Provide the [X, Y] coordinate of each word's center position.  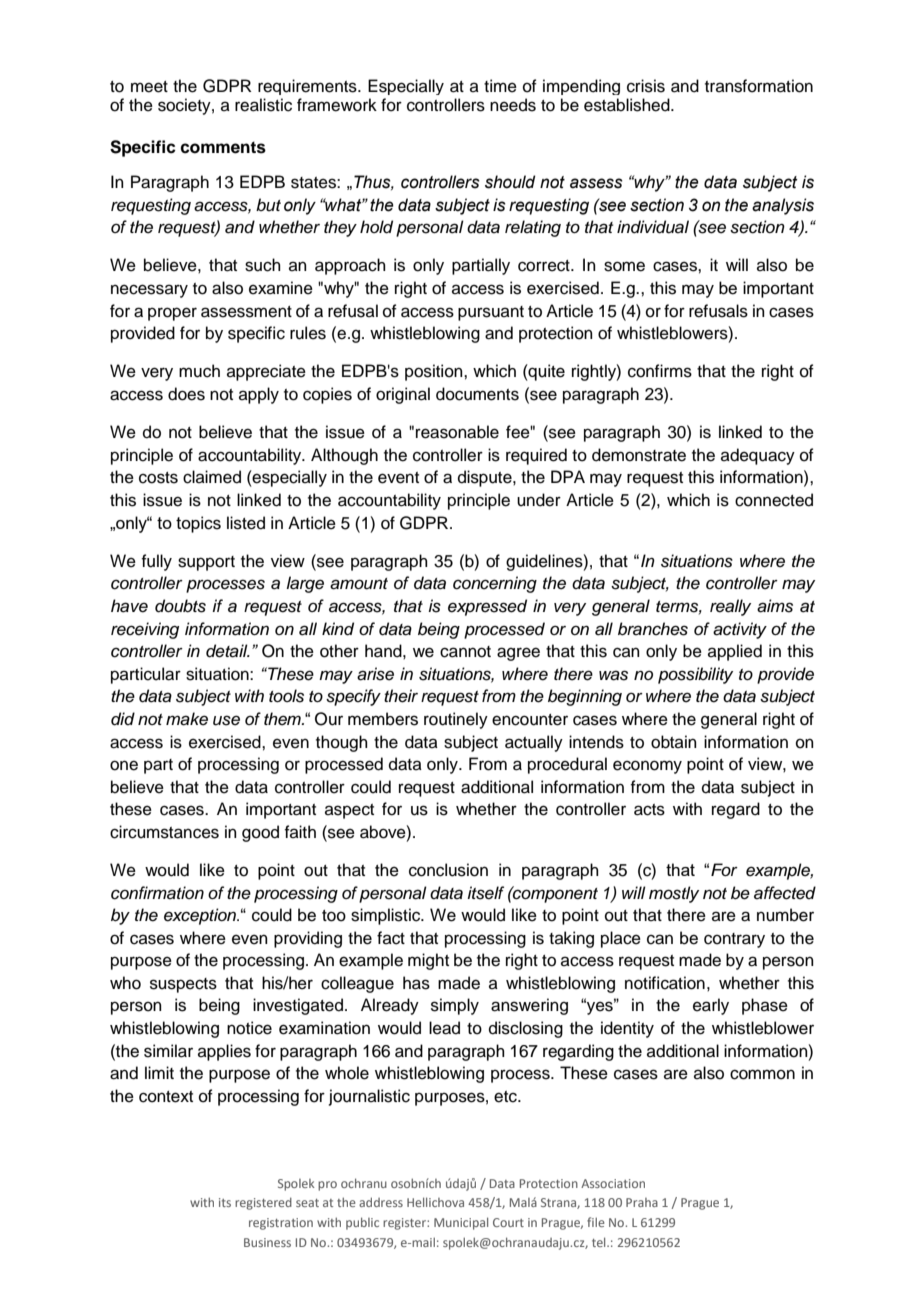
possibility [695, 675]
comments [223, 147]
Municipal [461, 1223]
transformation [759, 86]
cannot [465, 652]
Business [267, 1242]
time [500, 86]
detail [228, 651]
